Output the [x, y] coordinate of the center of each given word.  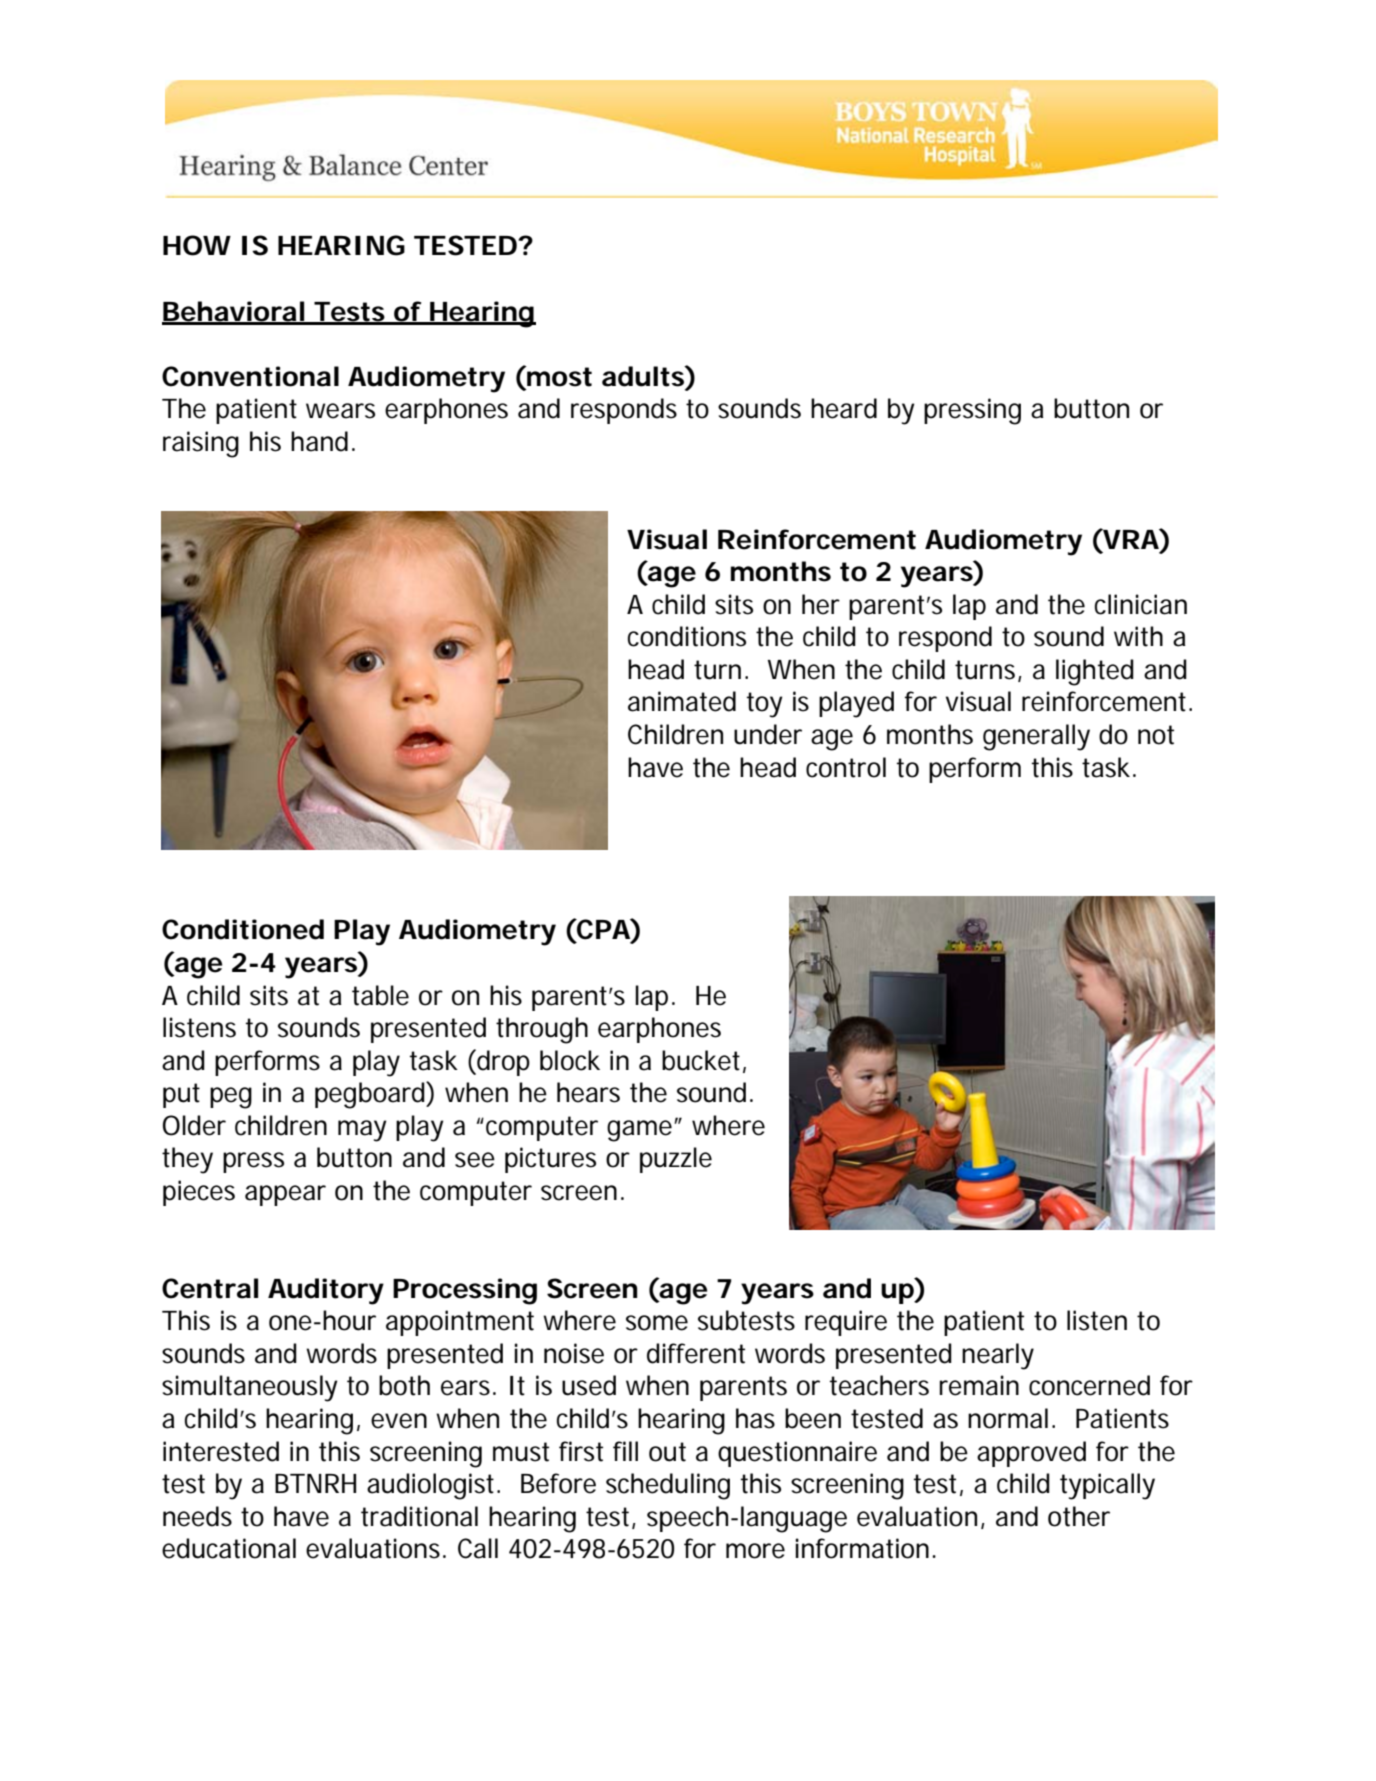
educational [229, 1548]
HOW [197, 245]
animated [682, 701]
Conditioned [243, 929]
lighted [1095, 672]
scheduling [668, 1486]
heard [844, 408]
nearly [998, 1356]
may [362, 1131]
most [558, 376]
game [641, 1131]
